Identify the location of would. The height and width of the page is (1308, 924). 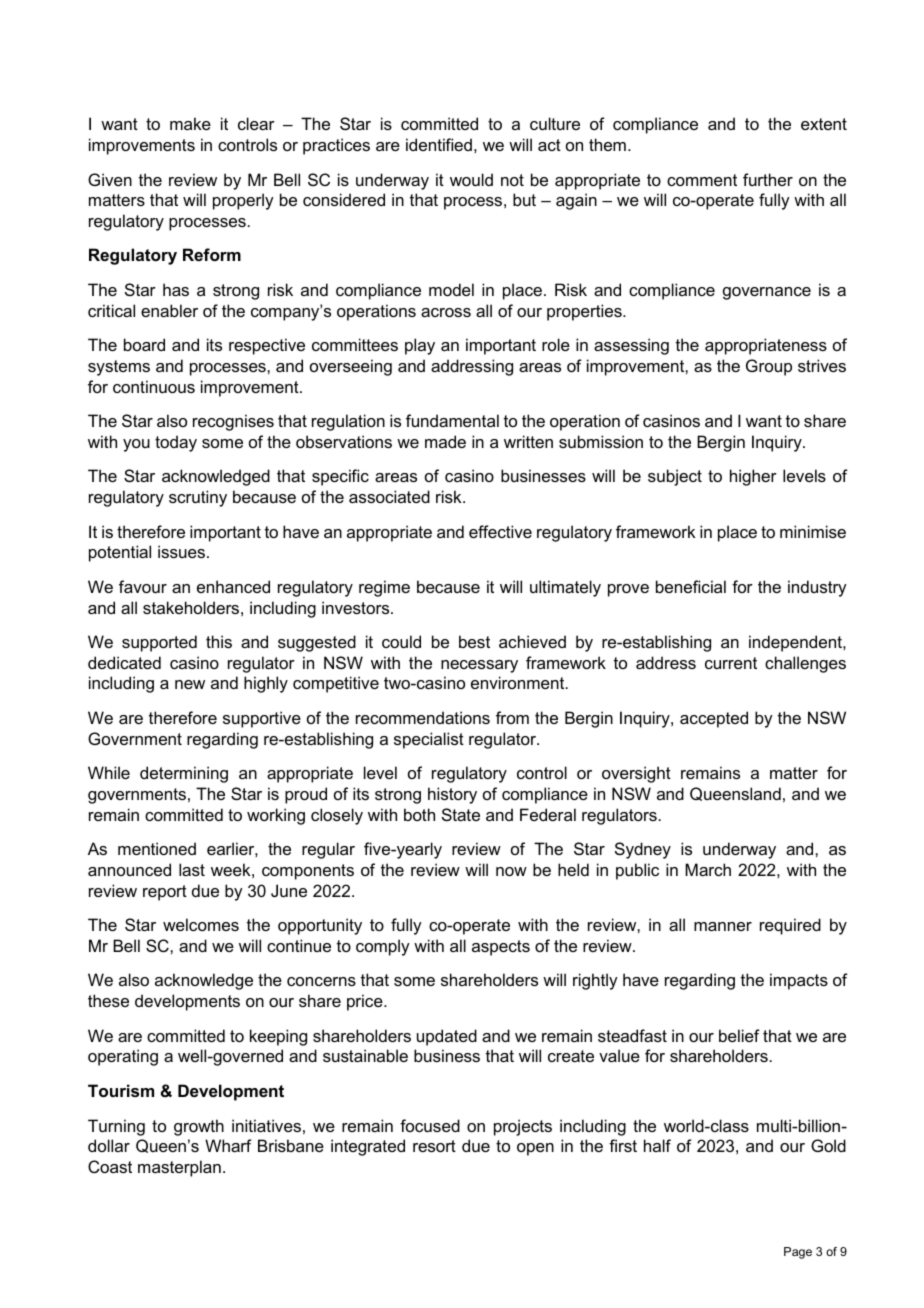
(471, 179).
